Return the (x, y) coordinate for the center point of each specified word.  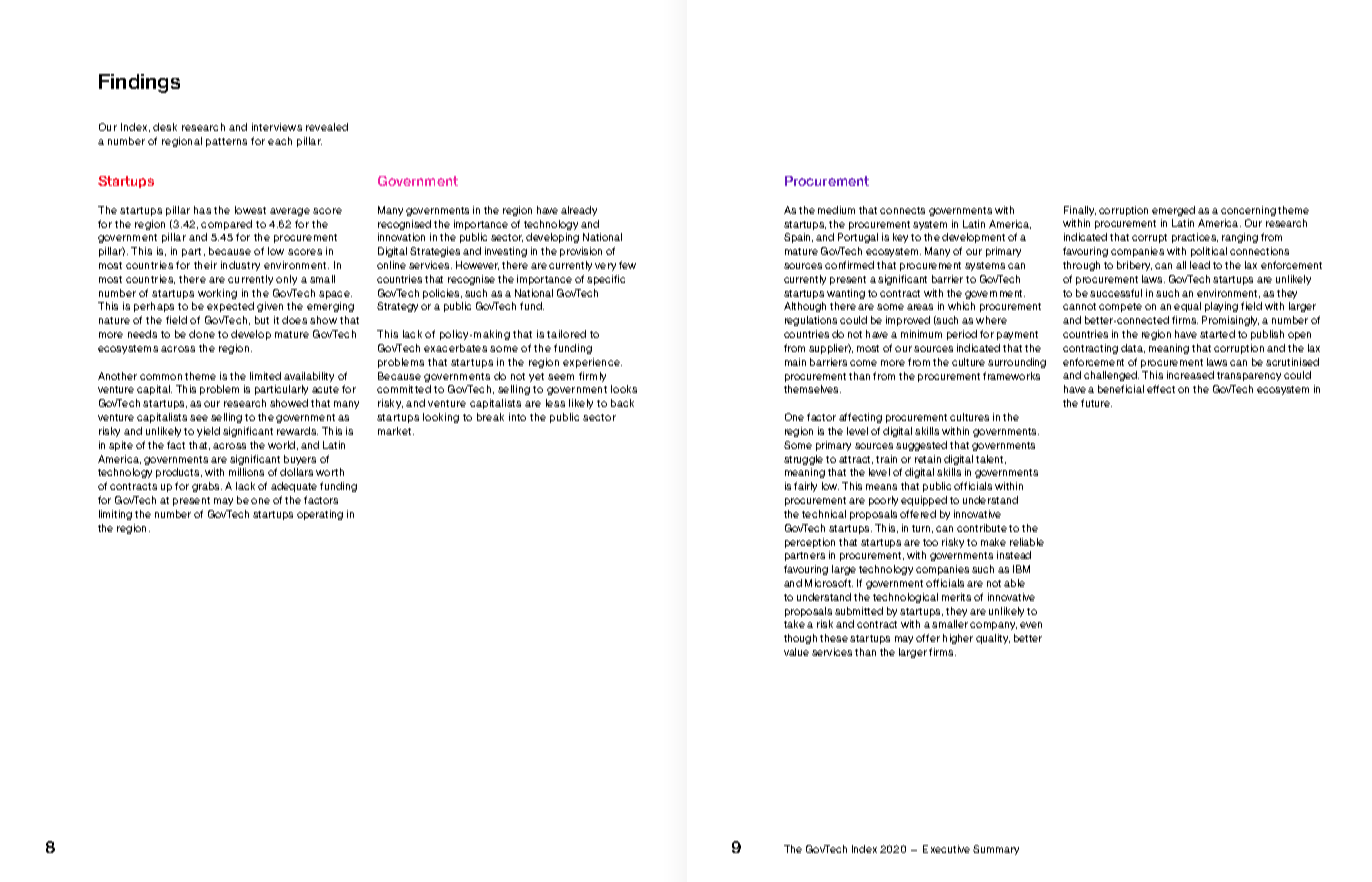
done (202, 334)
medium (836, 210)
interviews (277, 127)
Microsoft (829, 583)
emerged (1173, 211)
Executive (946, 849)
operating (320, 515)
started (1217, 334)
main (795, 362)
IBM (1021, 569)
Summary (996, 850)
